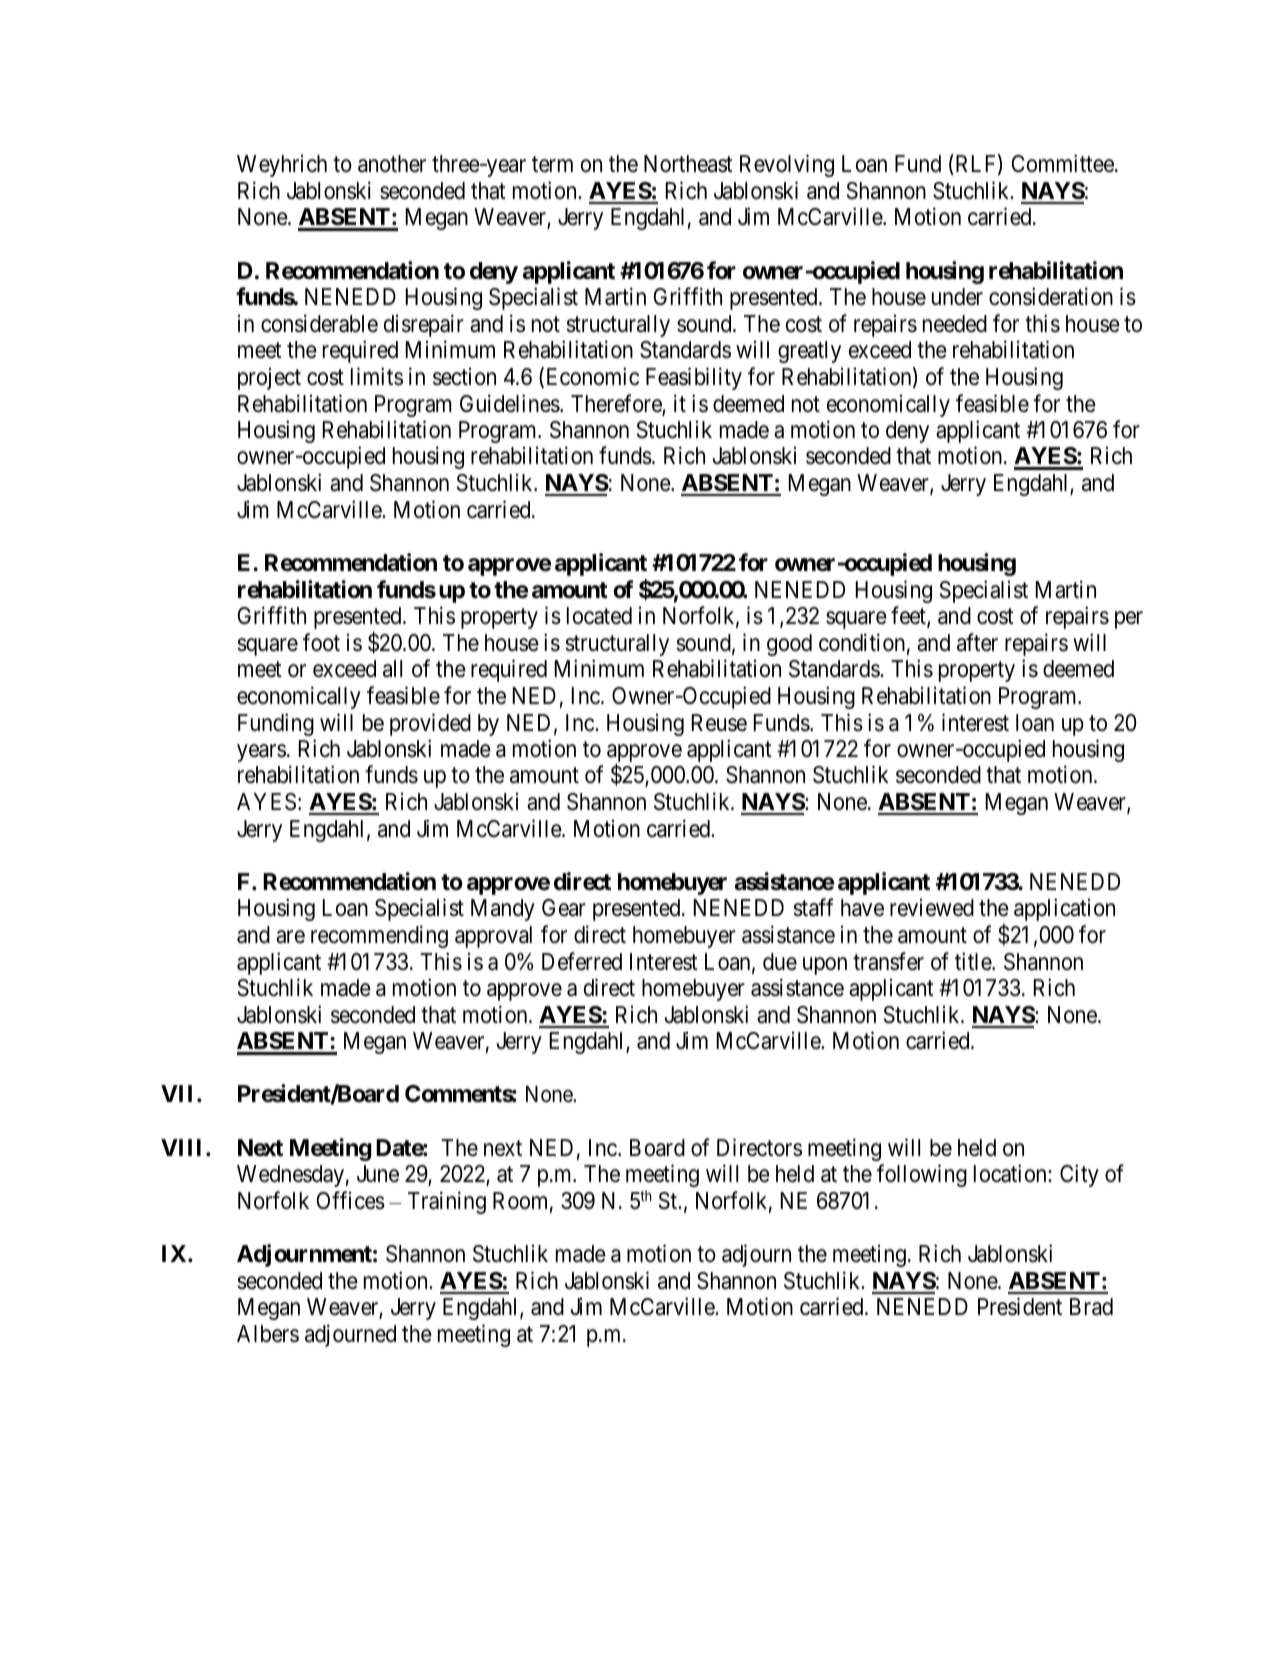 This page has height=1664, width=1286. What do you see at coordinates (688, 164) in the page?
I see `Northeast` at bounding box center [688, 164].
